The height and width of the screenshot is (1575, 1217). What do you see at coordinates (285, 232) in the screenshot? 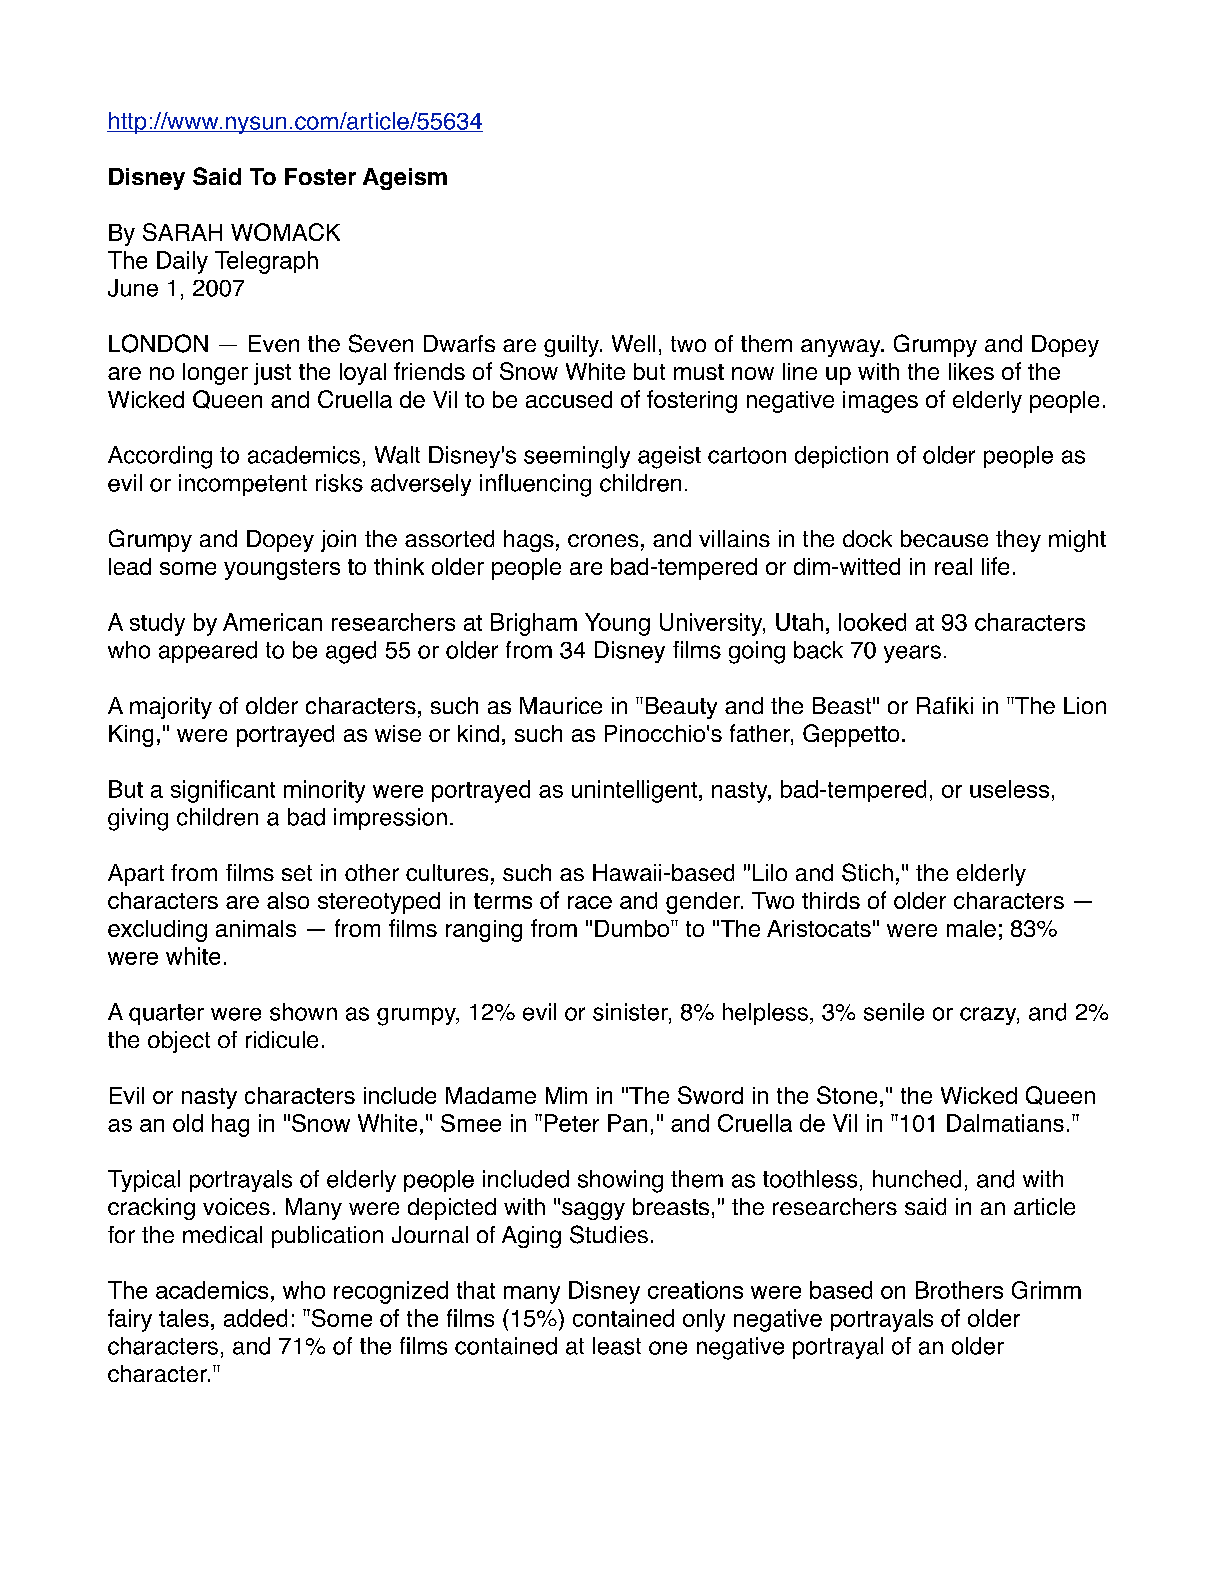
I see `WOMACK` at bounding box center [285, 232].
